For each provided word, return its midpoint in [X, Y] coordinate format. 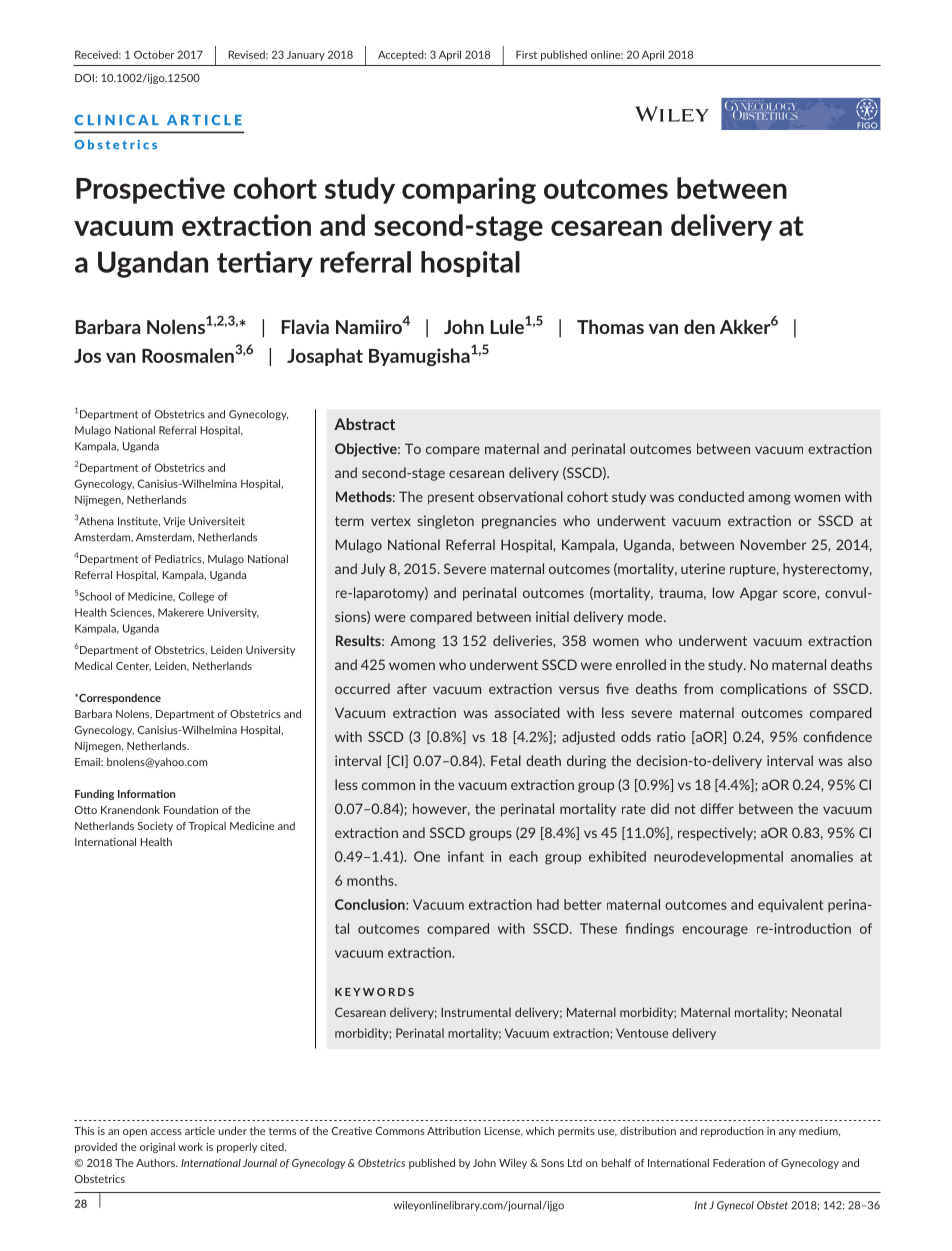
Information [146, 794]
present [451, 498]
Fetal [506, 760]
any [787, 1133]
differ [717, 808]
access [166, 1132]
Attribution [454, 1131]
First [526, 54]
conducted [711, 496]
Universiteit [217, 521]
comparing [469, 190]
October [154, 54]
